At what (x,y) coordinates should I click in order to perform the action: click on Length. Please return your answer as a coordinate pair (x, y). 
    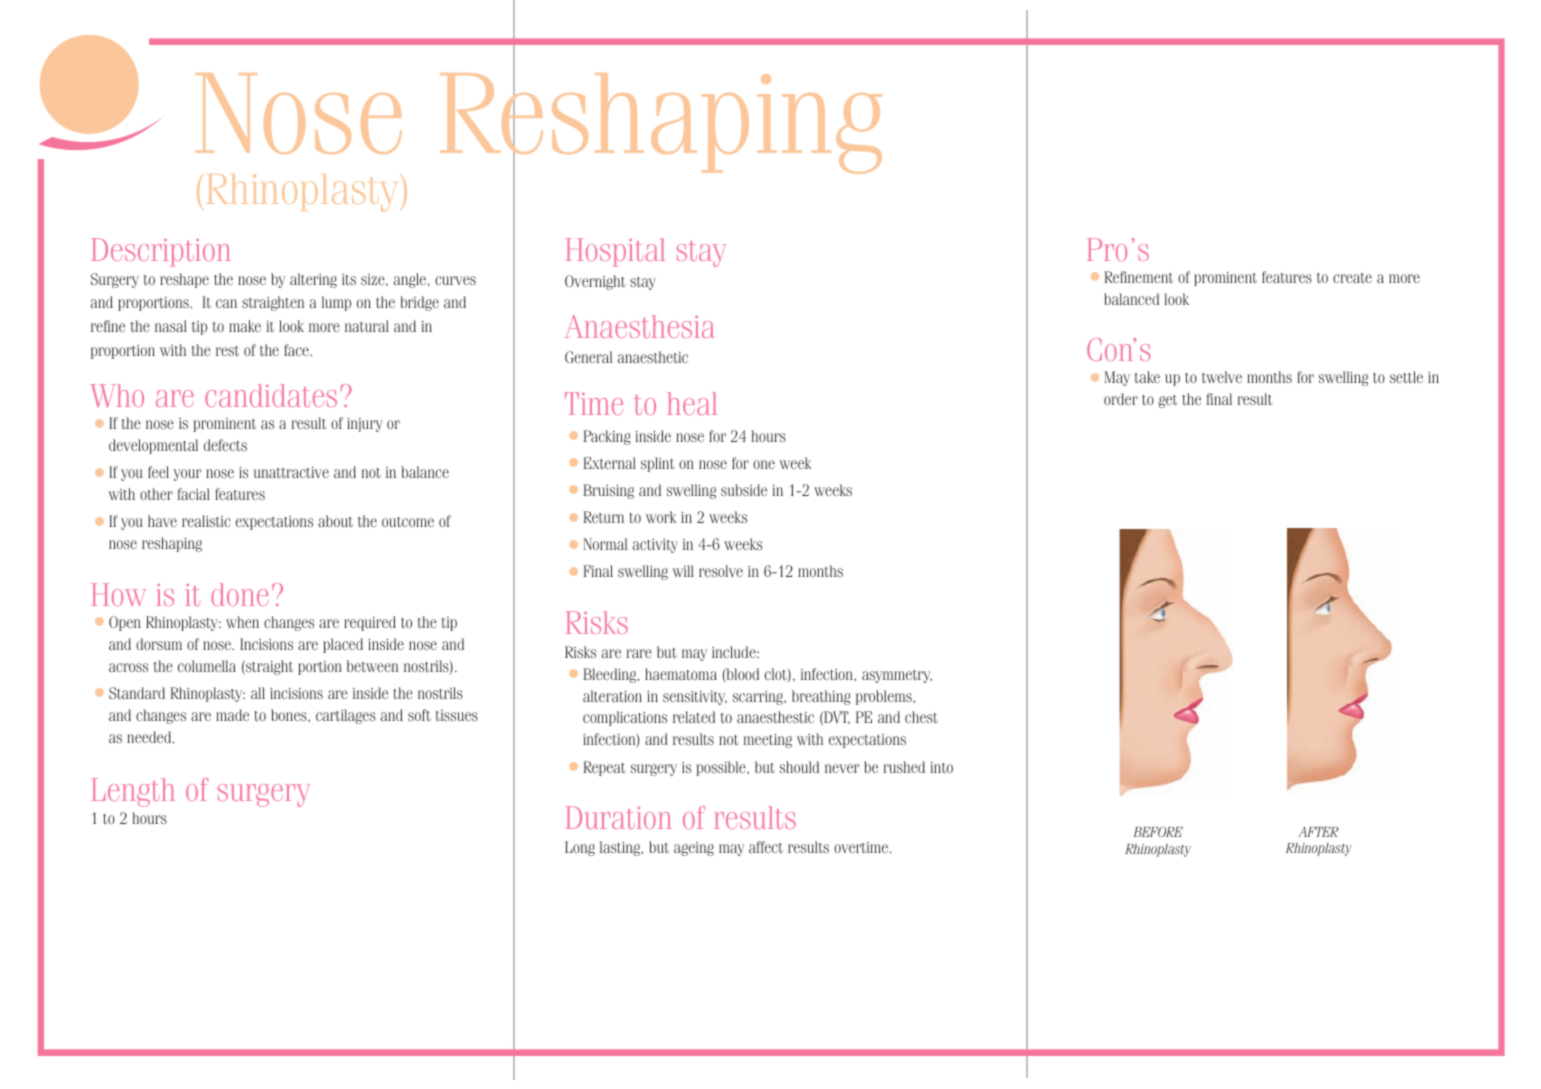
    Looking at the image, I should click on (133, 792).
